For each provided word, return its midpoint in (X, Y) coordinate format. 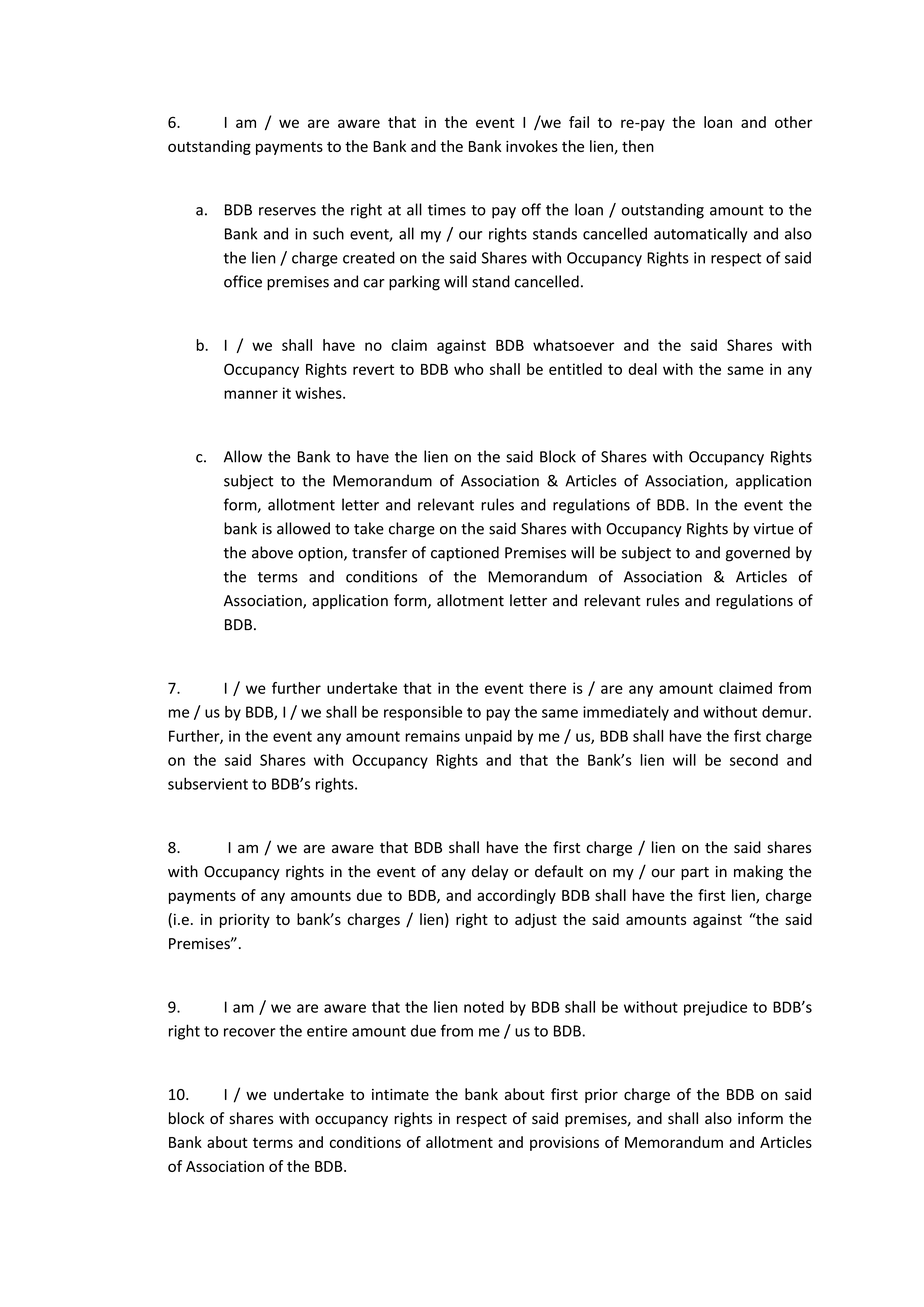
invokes (532, 146)
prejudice (715, 1008)
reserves (287, 211)
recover (250, 1032)
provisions (564, 1143)
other (794, 122)
